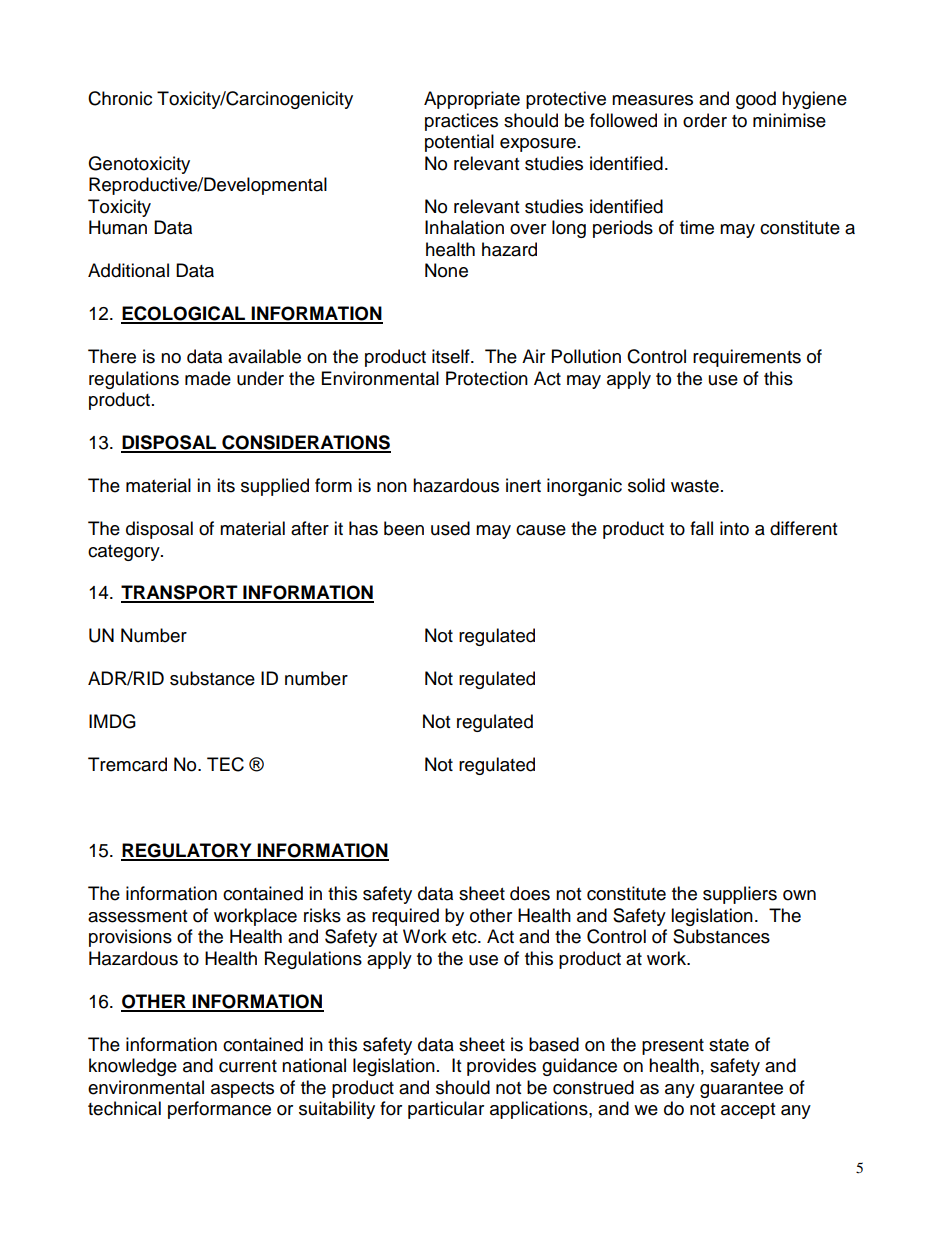 This page has height=1233, width=952. What do you see at coordinates (741, 1090) in the page?
I see `guarantee` at bounding box center [741, 1090].
